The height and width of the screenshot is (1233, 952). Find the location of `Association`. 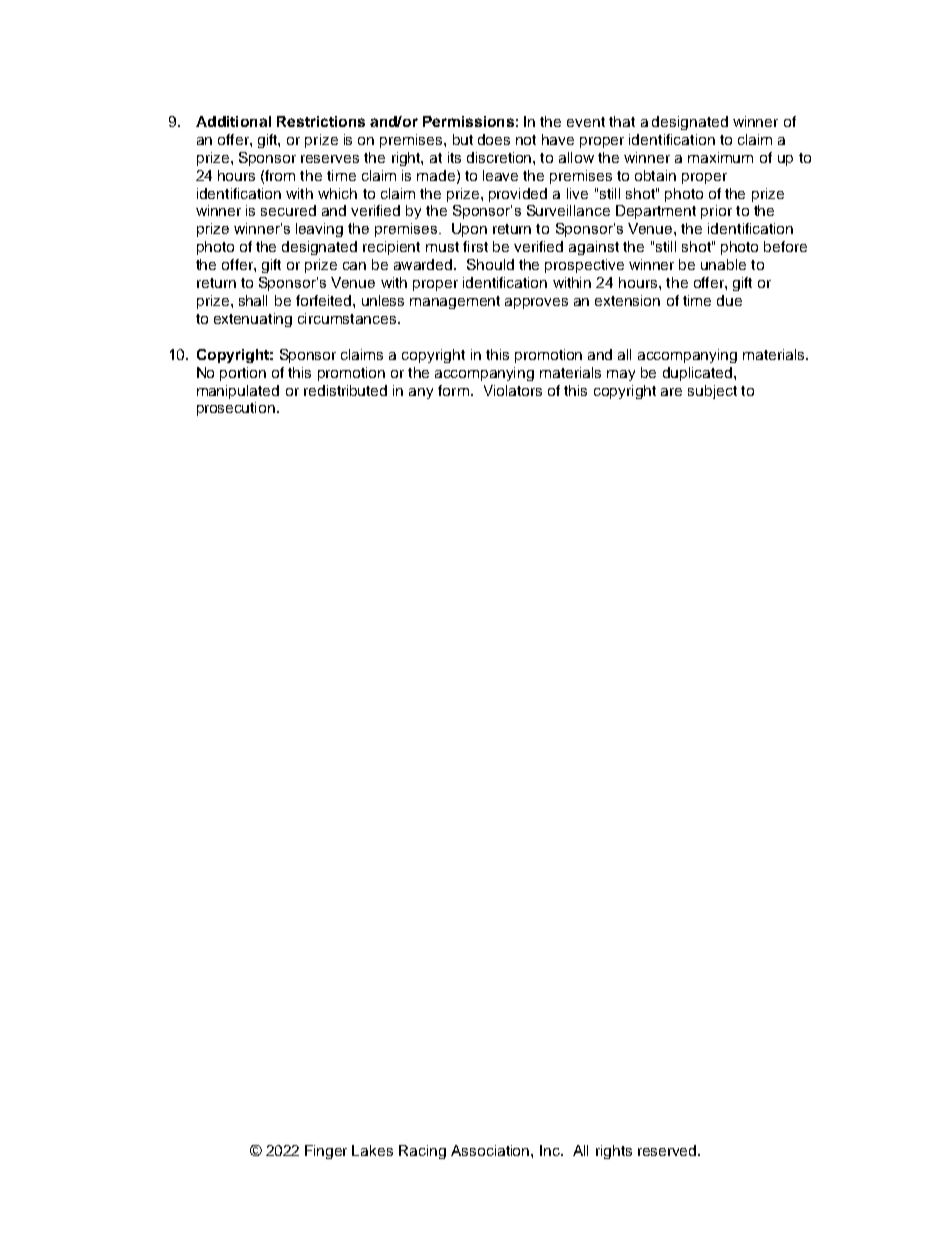

Association is located at coordinates (491, 1150).
